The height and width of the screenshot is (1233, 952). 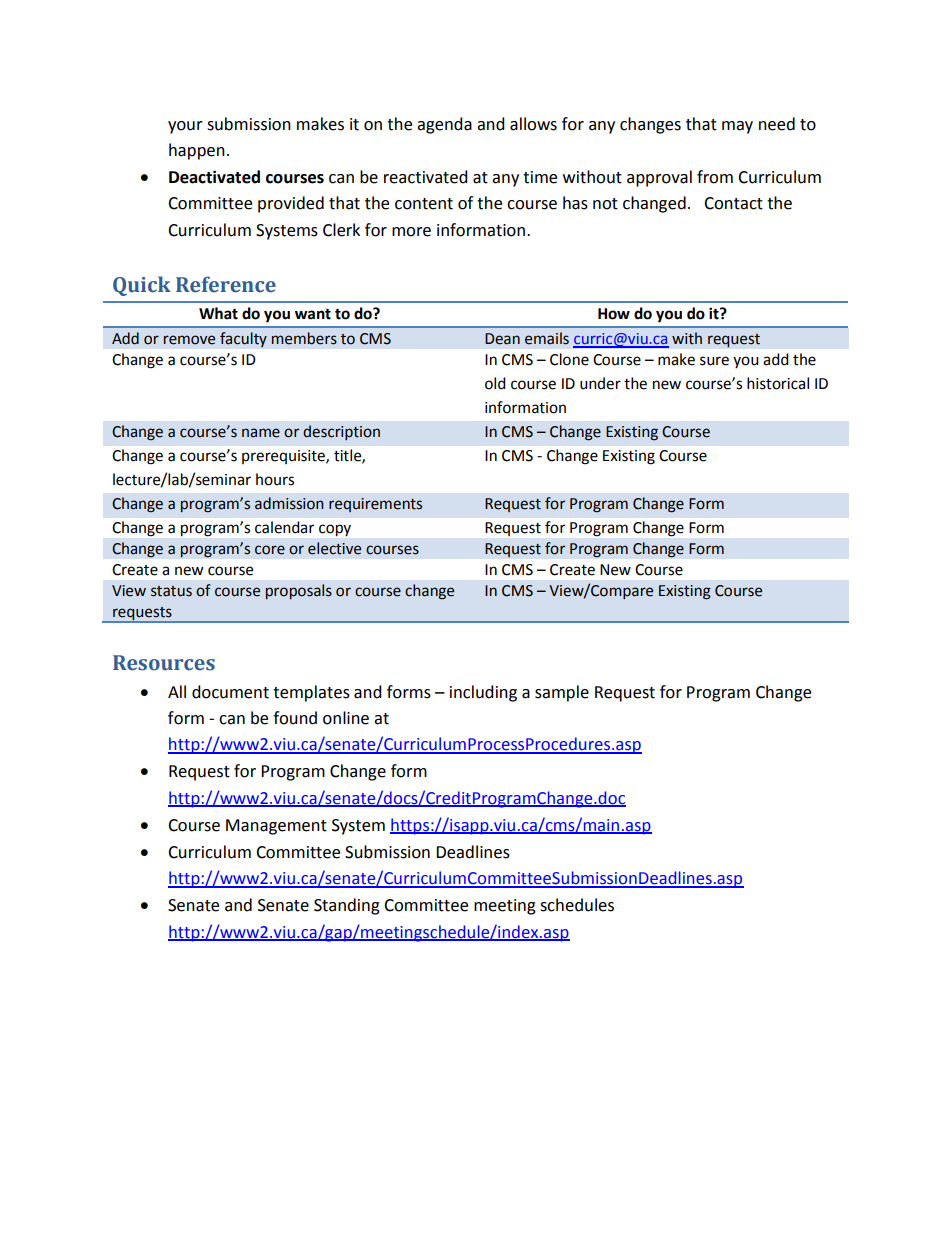 What do you see at coordinates (289, 503) in the screenshot?
I see `admission` at bounding box center [289, 503].
